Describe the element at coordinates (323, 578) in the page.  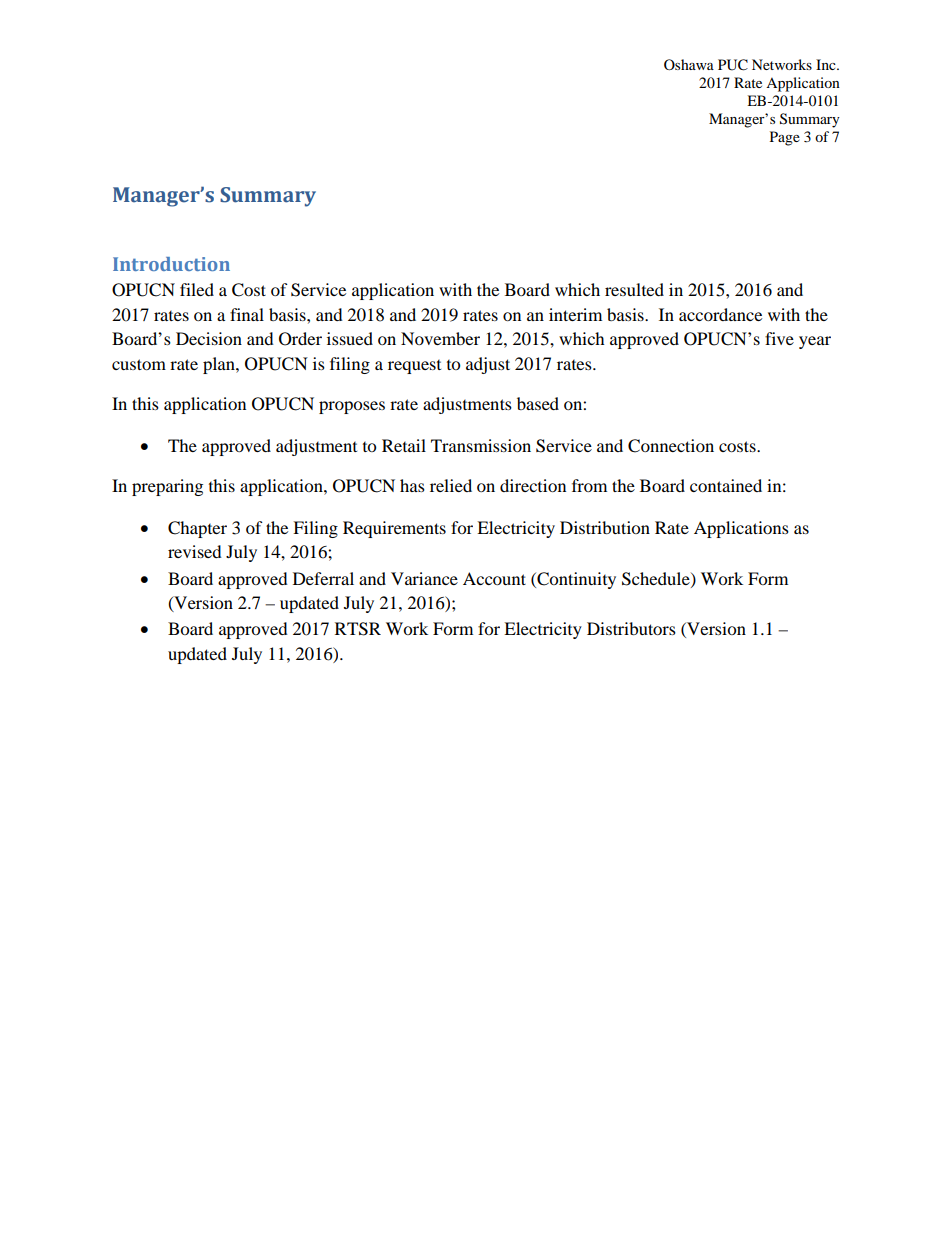
I see `Deferral` at that location.
